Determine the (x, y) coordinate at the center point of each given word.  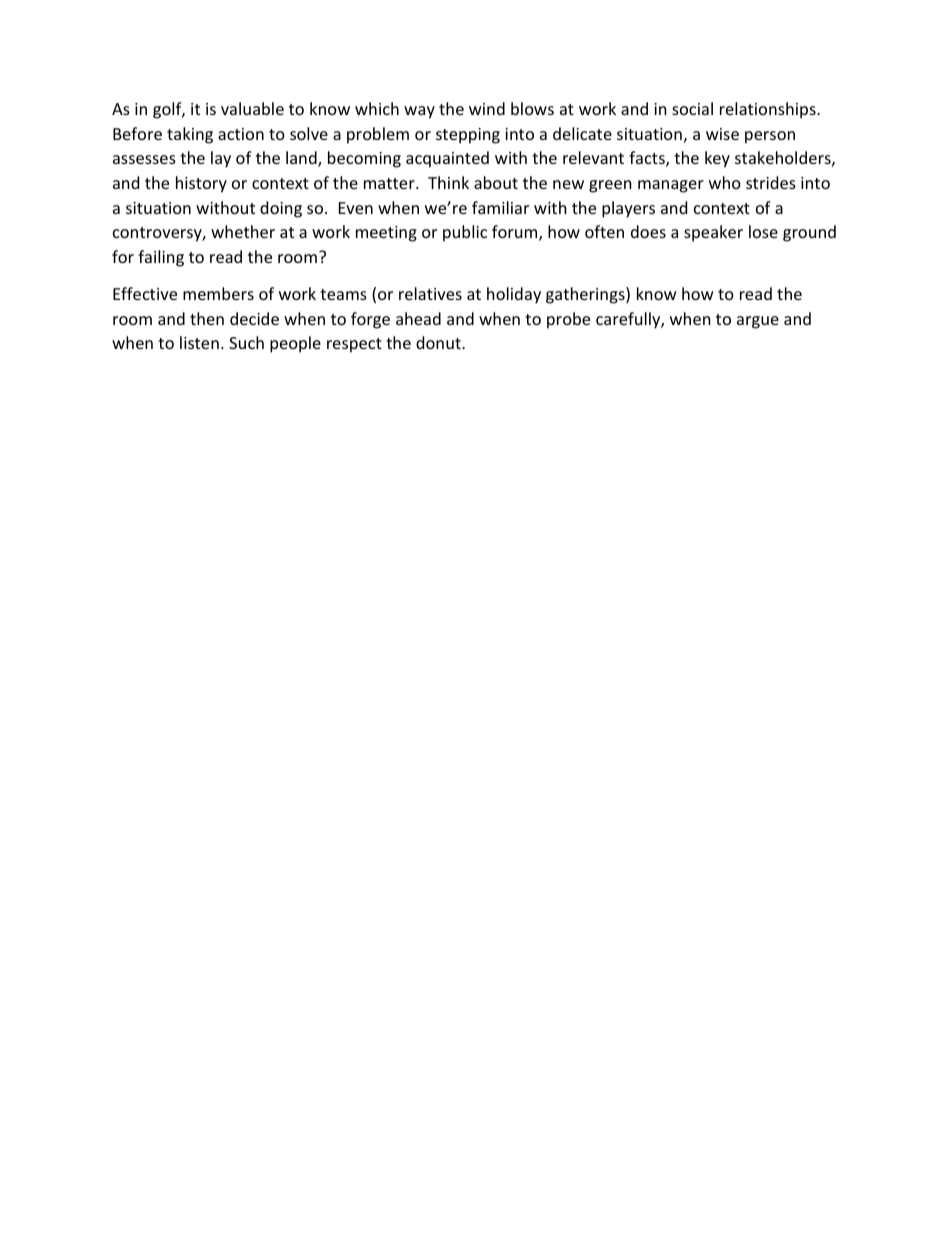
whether (243, 231)
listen (199, 342)
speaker (713, 233)
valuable (252, 108)
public (465, 233)
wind (487, 108)
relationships (769, 110)
